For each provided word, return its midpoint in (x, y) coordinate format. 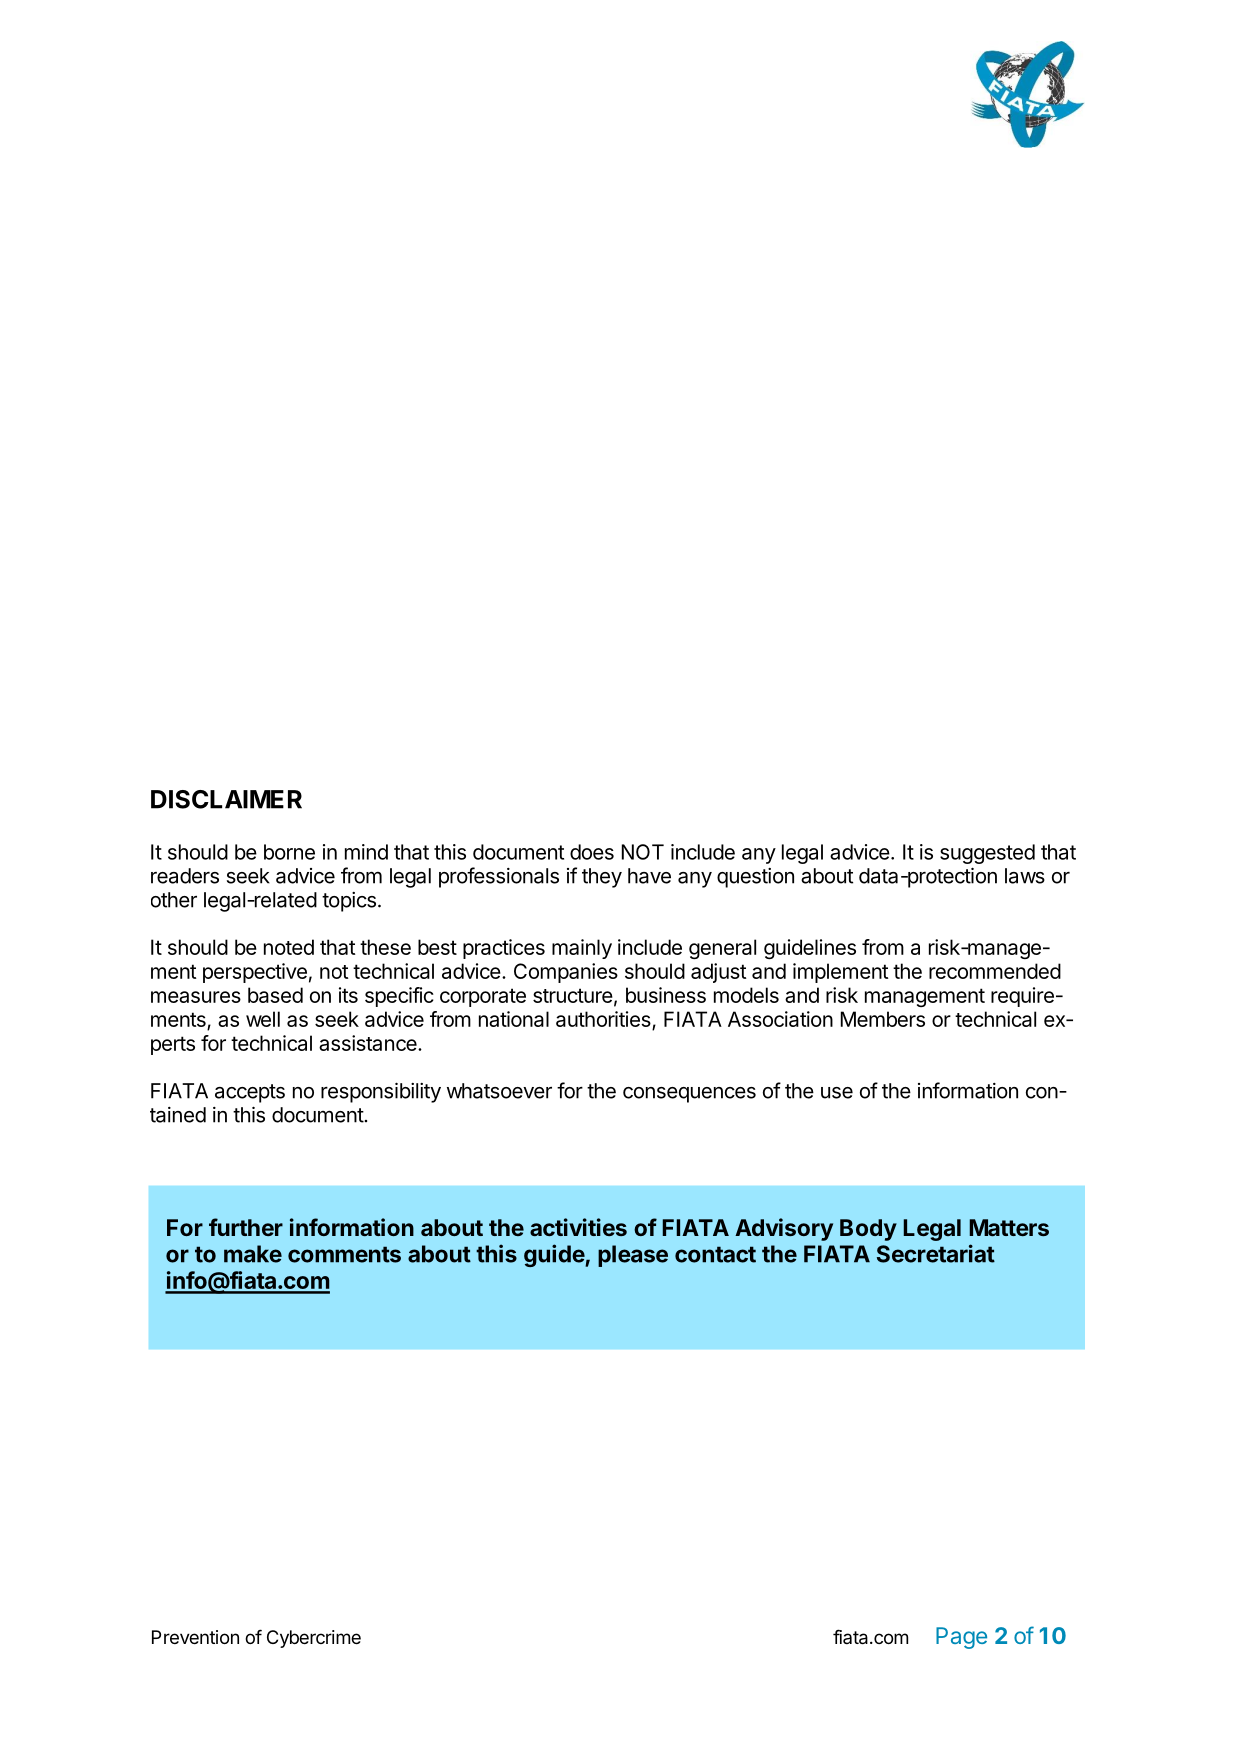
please (633, 1256)
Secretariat (936, 1253)
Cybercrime (314, 1639)
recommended (995, 971)
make (253, 1254)
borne (289, 852)
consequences (689, 1095)
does (592, 852)
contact (715, 1254)
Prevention (195, 1637)
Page (961, 1638)
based (275, 995)
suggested (987, 854)
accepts (250, 1093)
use (837, 1093)
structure (573, 995)
